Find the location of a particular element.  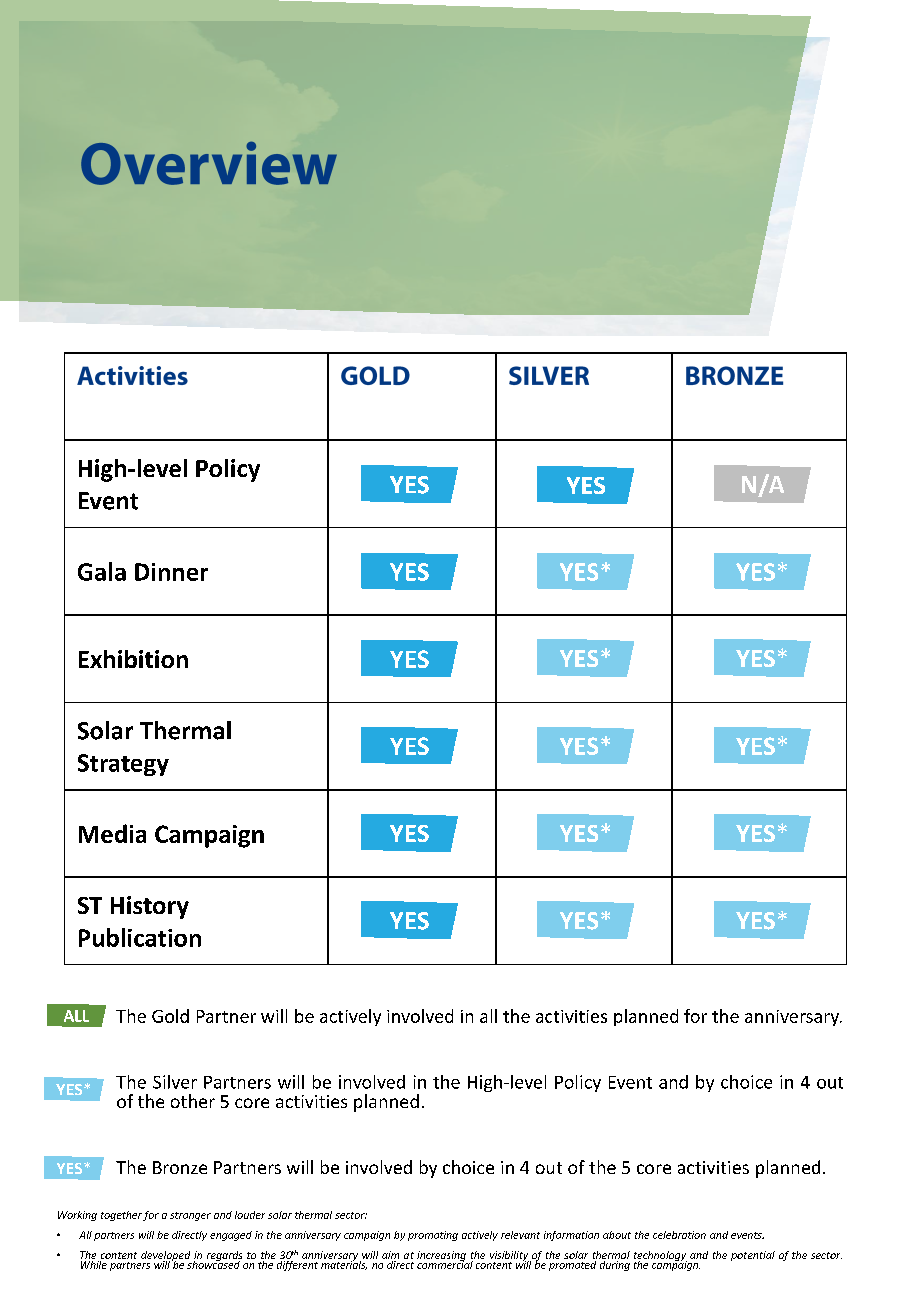

History is located at coordinates (150, 907).
